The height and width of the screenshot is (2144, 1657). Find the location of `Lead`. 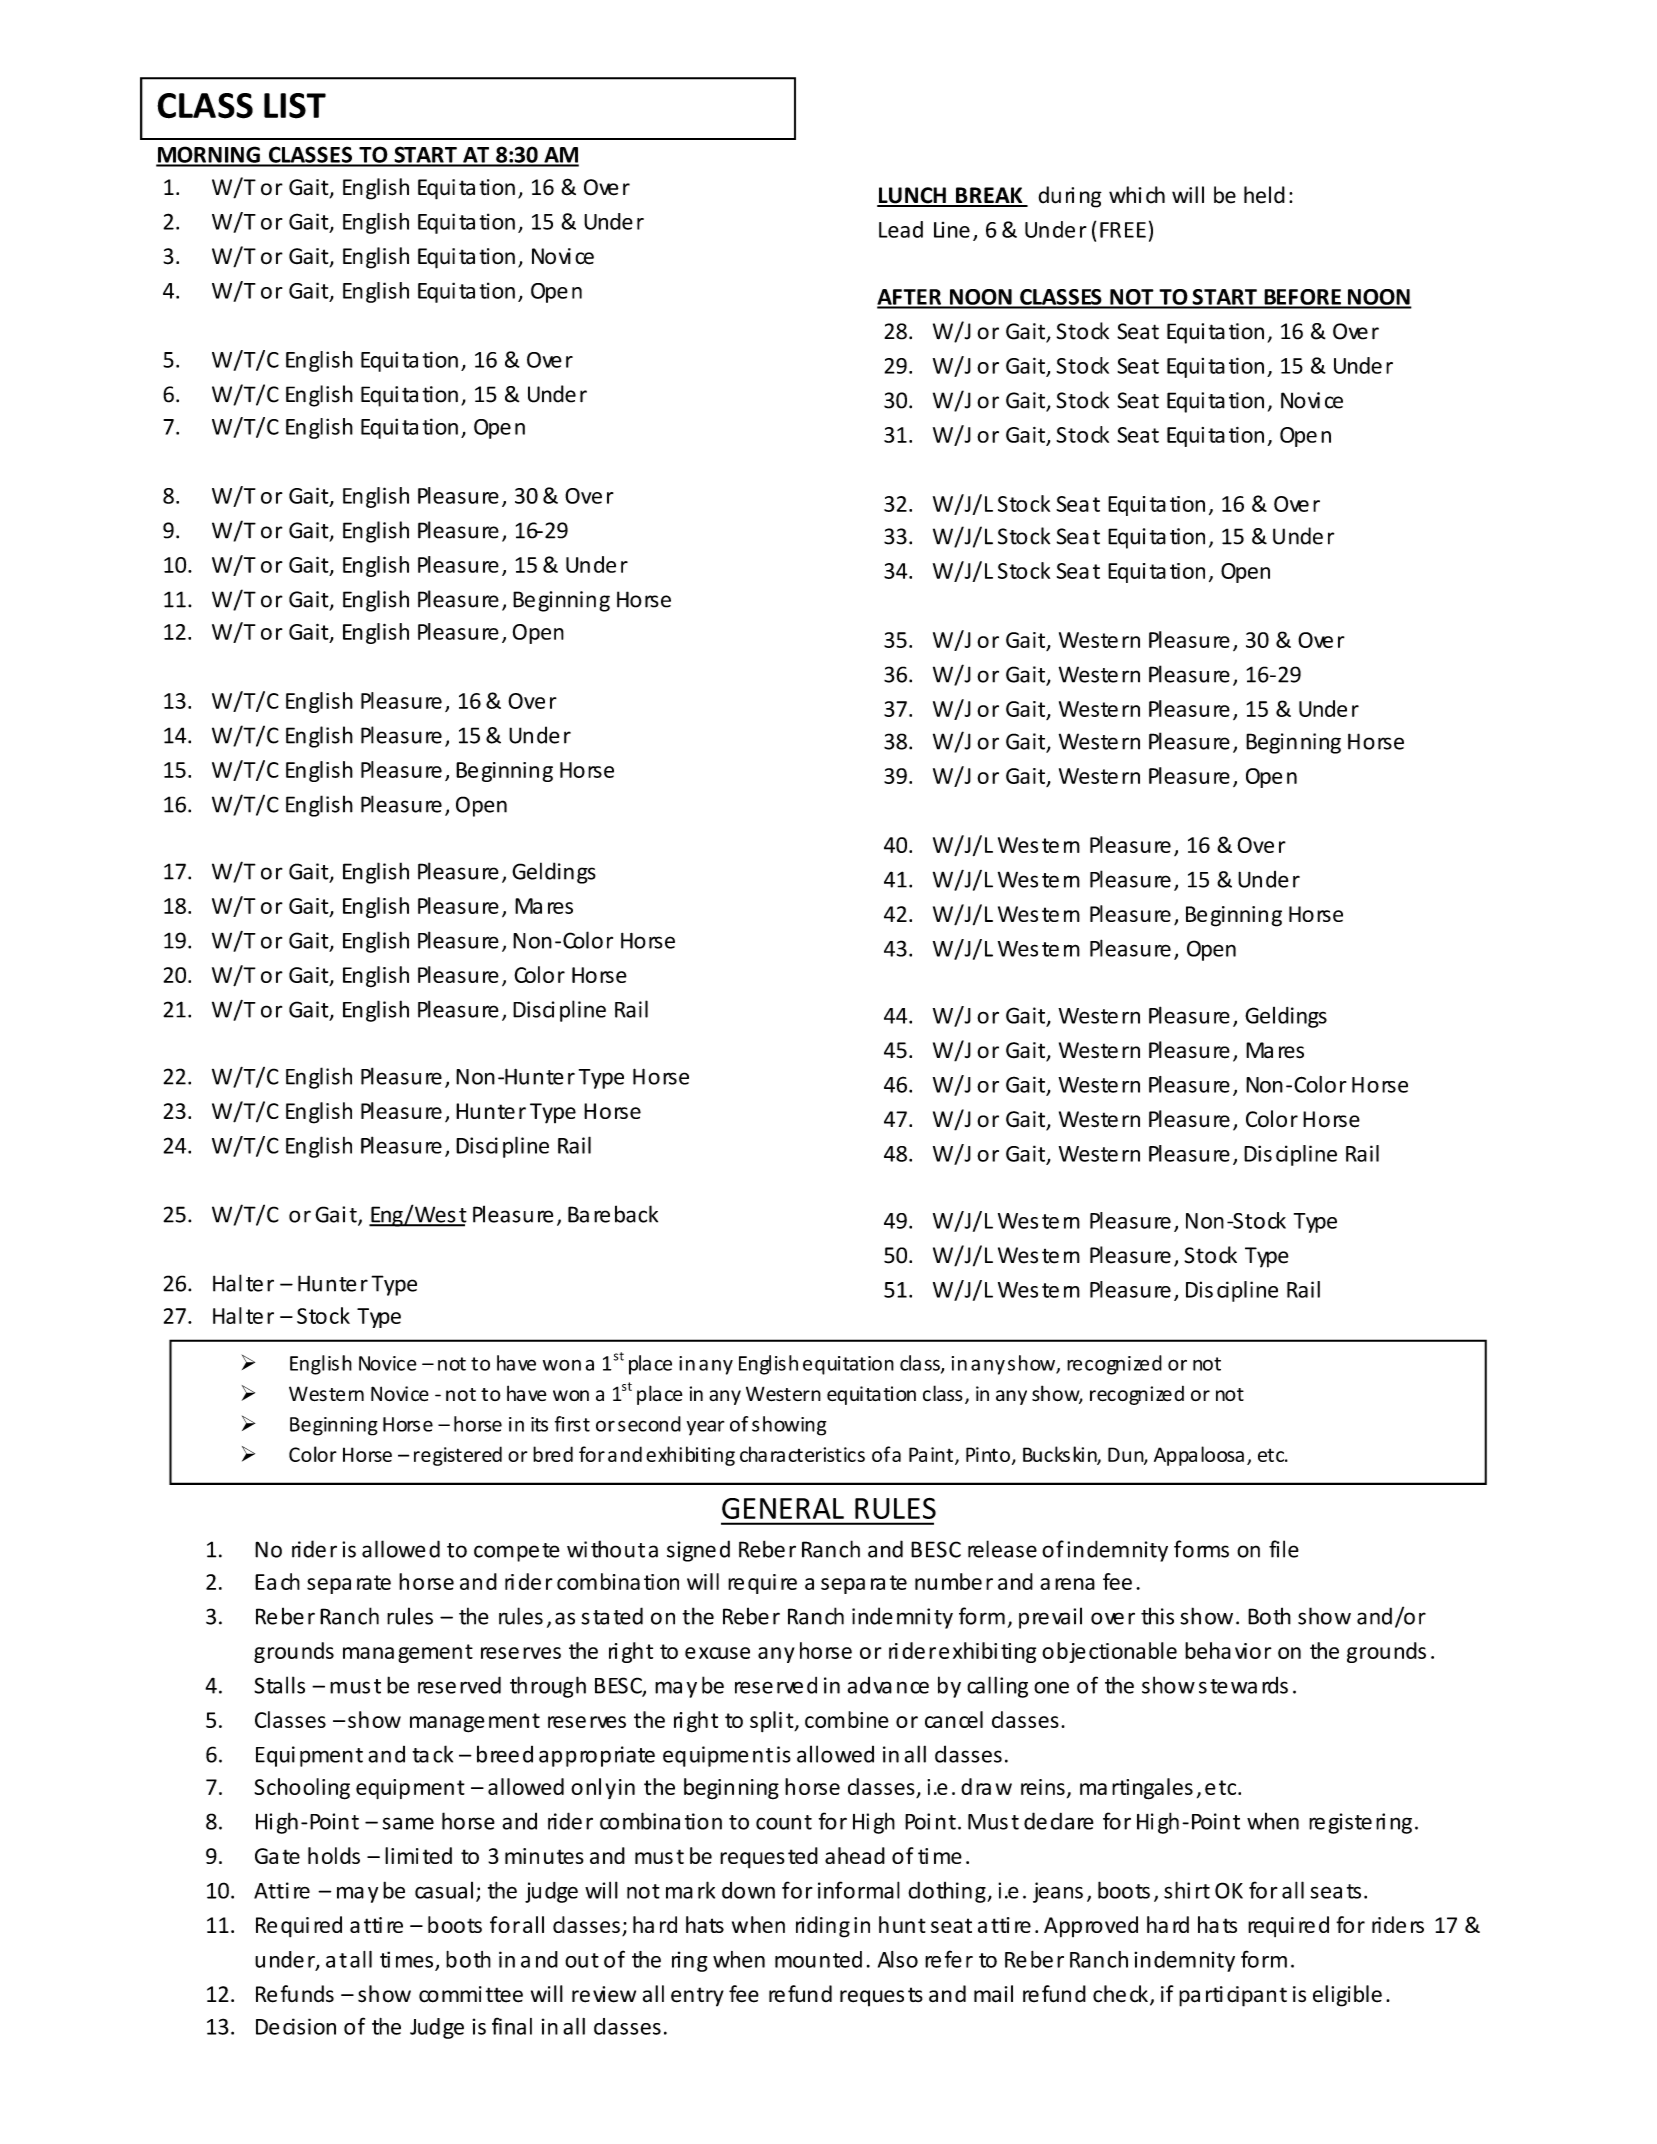

Lead is located at coordinates (901, 229).
